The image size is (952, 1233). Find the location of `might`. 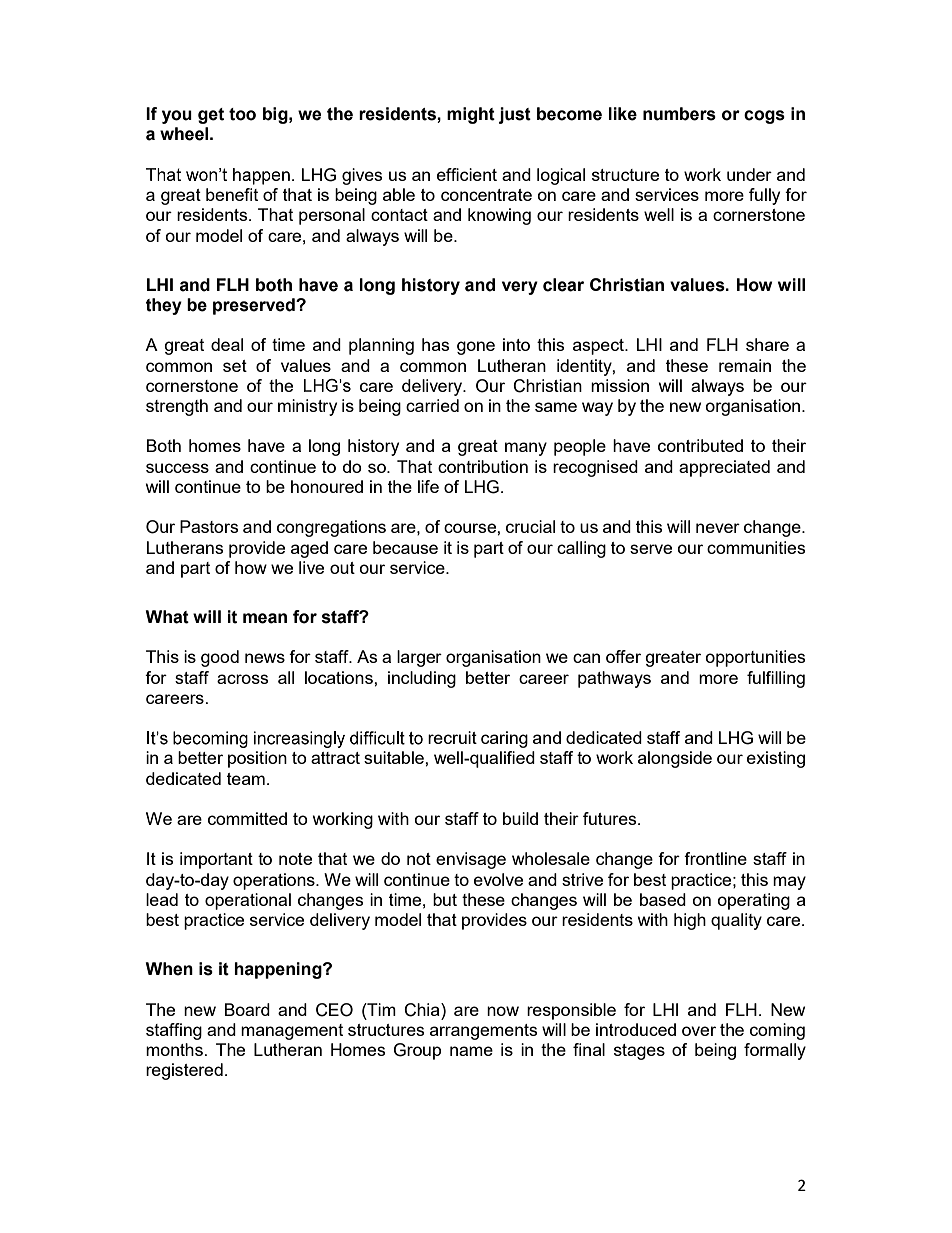

might is located at coordinates (471, 115).
